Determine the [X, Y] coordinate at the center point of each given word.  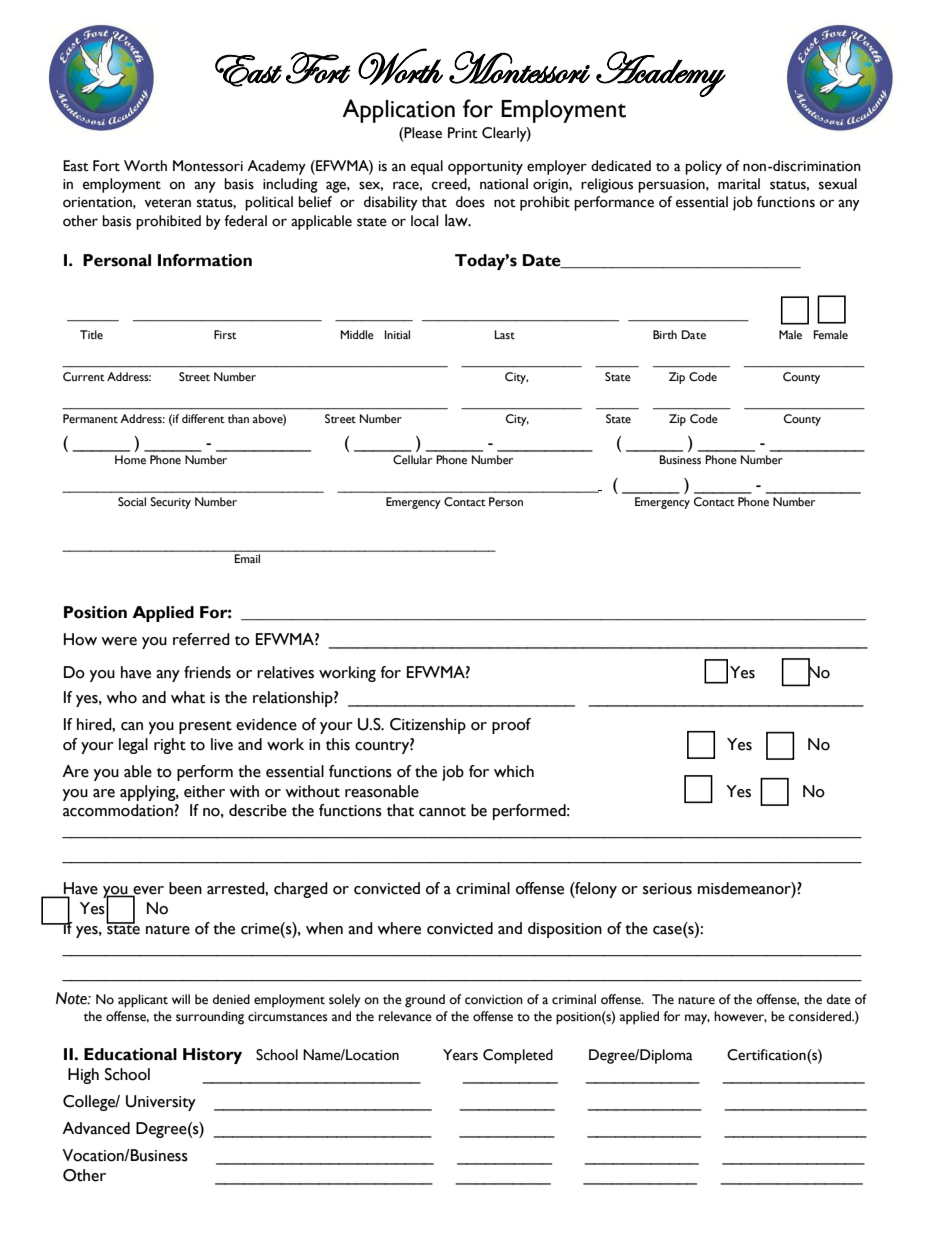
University [161, 1103]
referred [201, 639]
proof [511, 726]
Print [463, 133]
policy [703, 167]
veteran [167, 203]
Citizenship [428, 726]
